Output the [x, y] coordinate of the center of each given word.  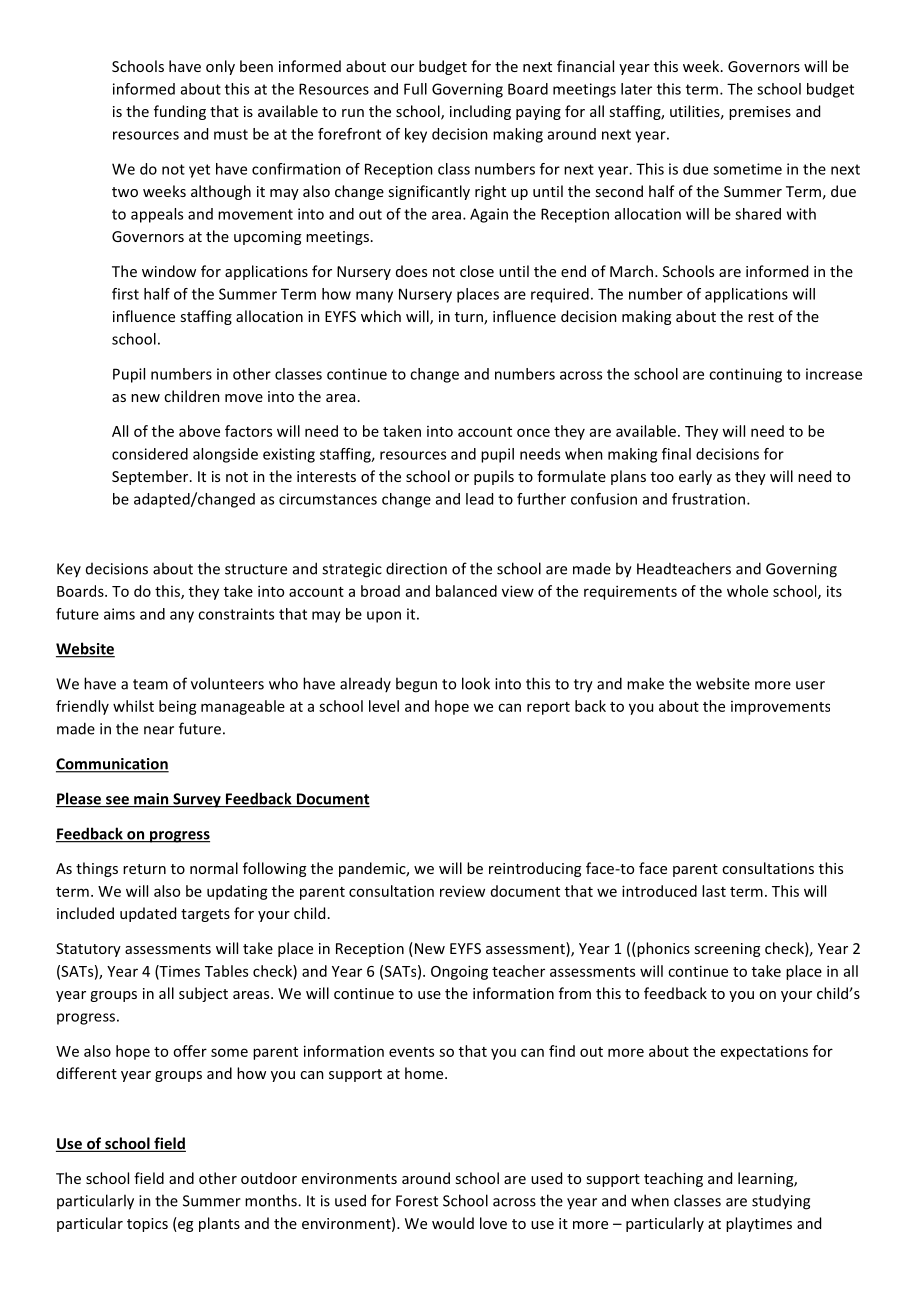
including [480, 112]
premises [760, 113]
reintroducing [535, 869]
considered [150, 454]
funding [180, 112]
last [714, 891]
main [151, 800]
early [695, 477]
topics [147, 1225]
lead [479, 499]
